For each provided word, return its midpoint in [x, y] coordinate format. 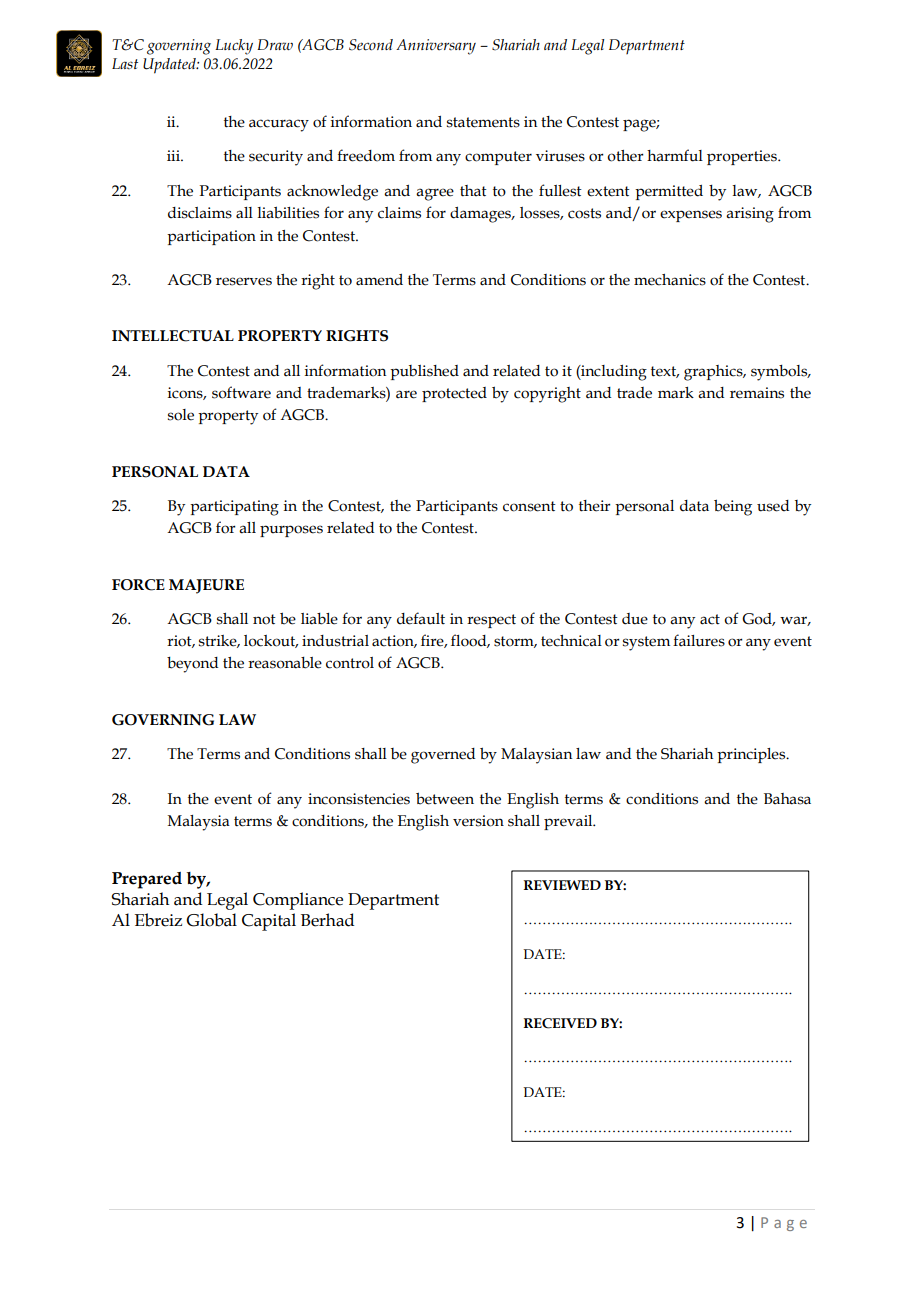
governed [443, 756]
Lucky [234, 47]
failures [699, 640]
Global [211, 920]
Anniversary [436, 47]
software [241, 392]
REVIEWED [562, 885]
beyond [192, 665]
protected [454, 394]
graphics [714, 373]
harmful [675, 155]
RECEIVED [560, 1023]
